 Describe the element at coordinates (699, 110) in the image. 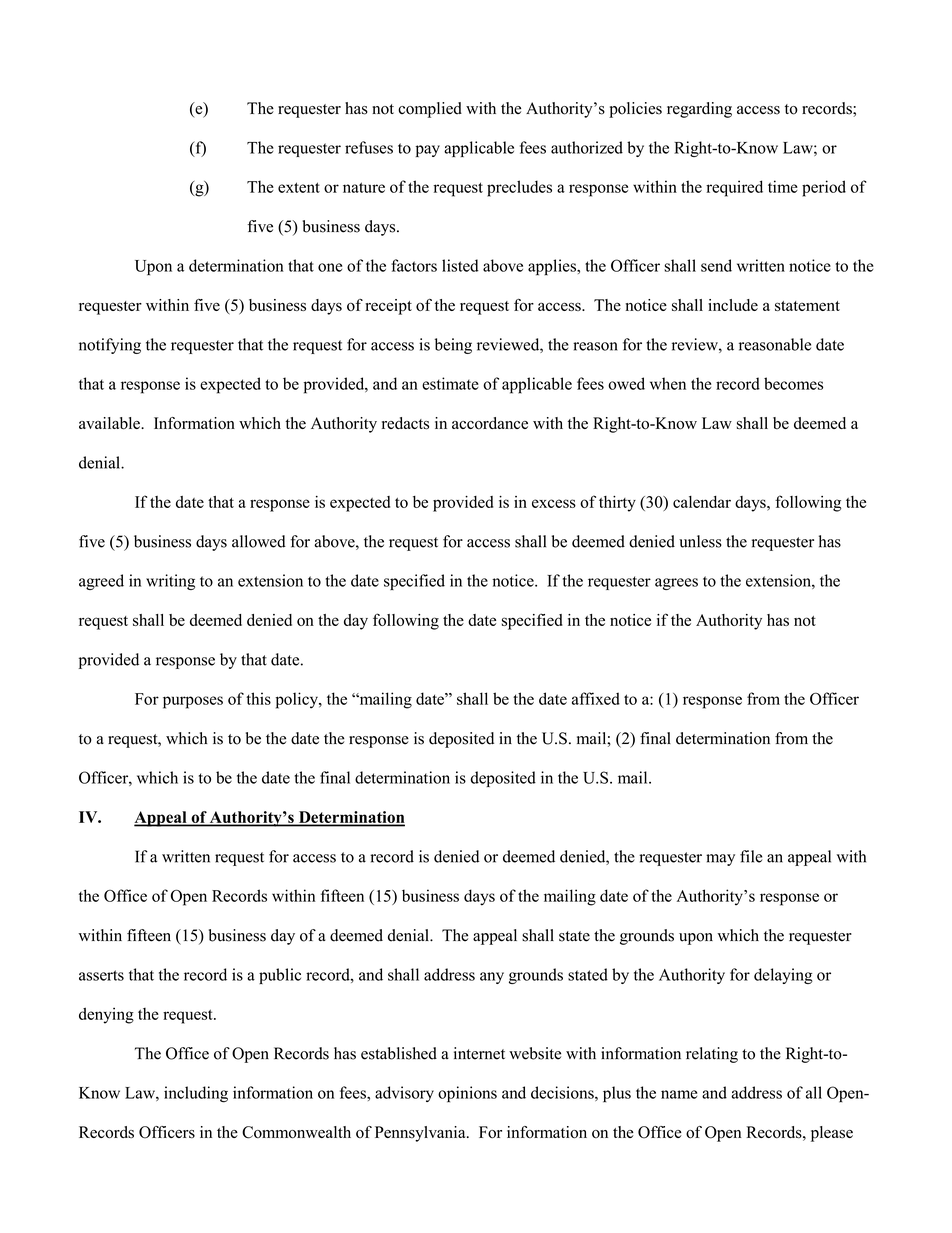

I see `regarding` at that location.
